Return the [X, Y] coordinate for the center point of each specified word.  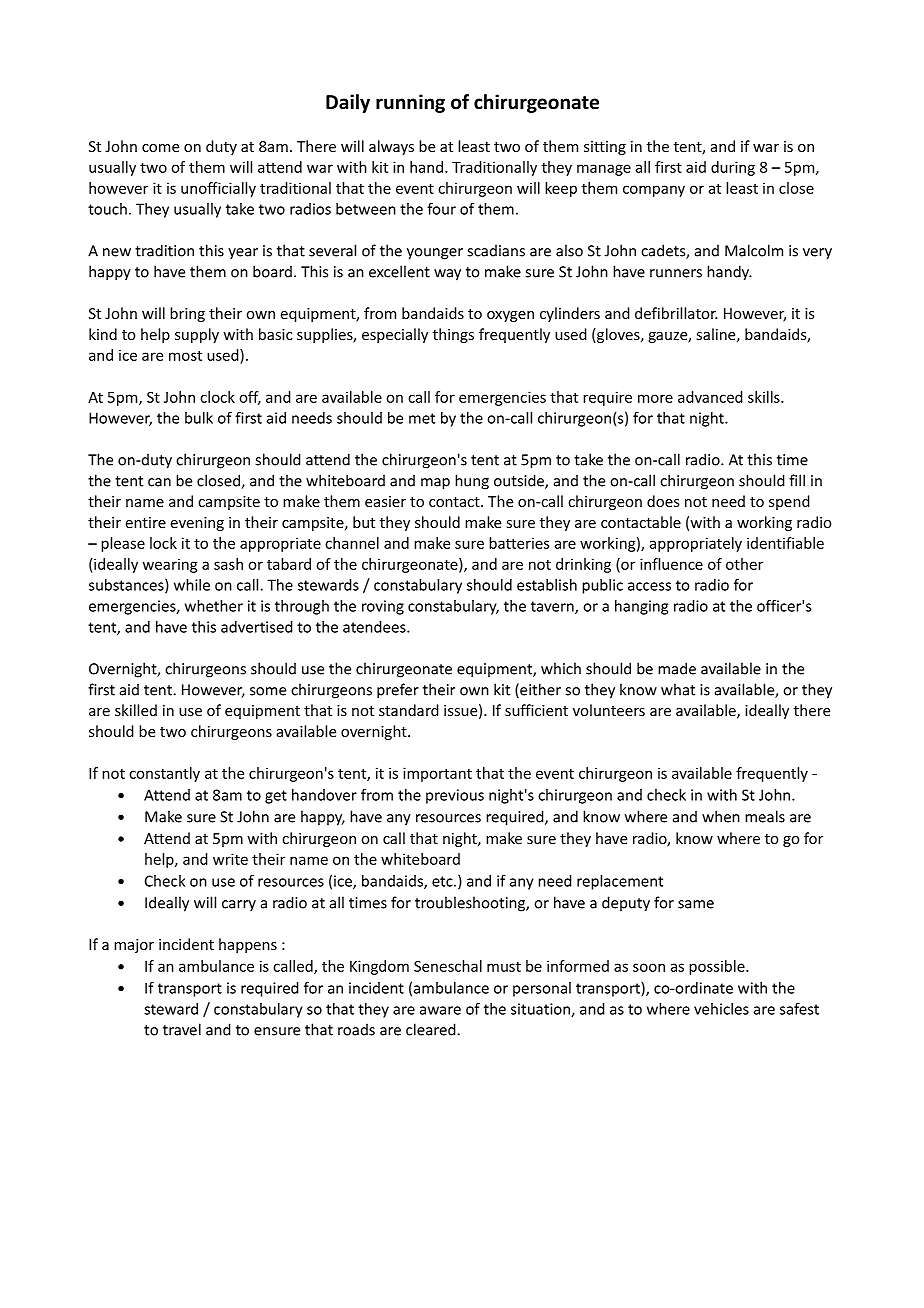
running [410, 103]
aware [440, 1010]
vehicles [721, 1009]
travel [182, 1029]
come [160, 148]
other [744, 564]
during [733, 168]
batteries [519, 543]
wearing [170, 565]
